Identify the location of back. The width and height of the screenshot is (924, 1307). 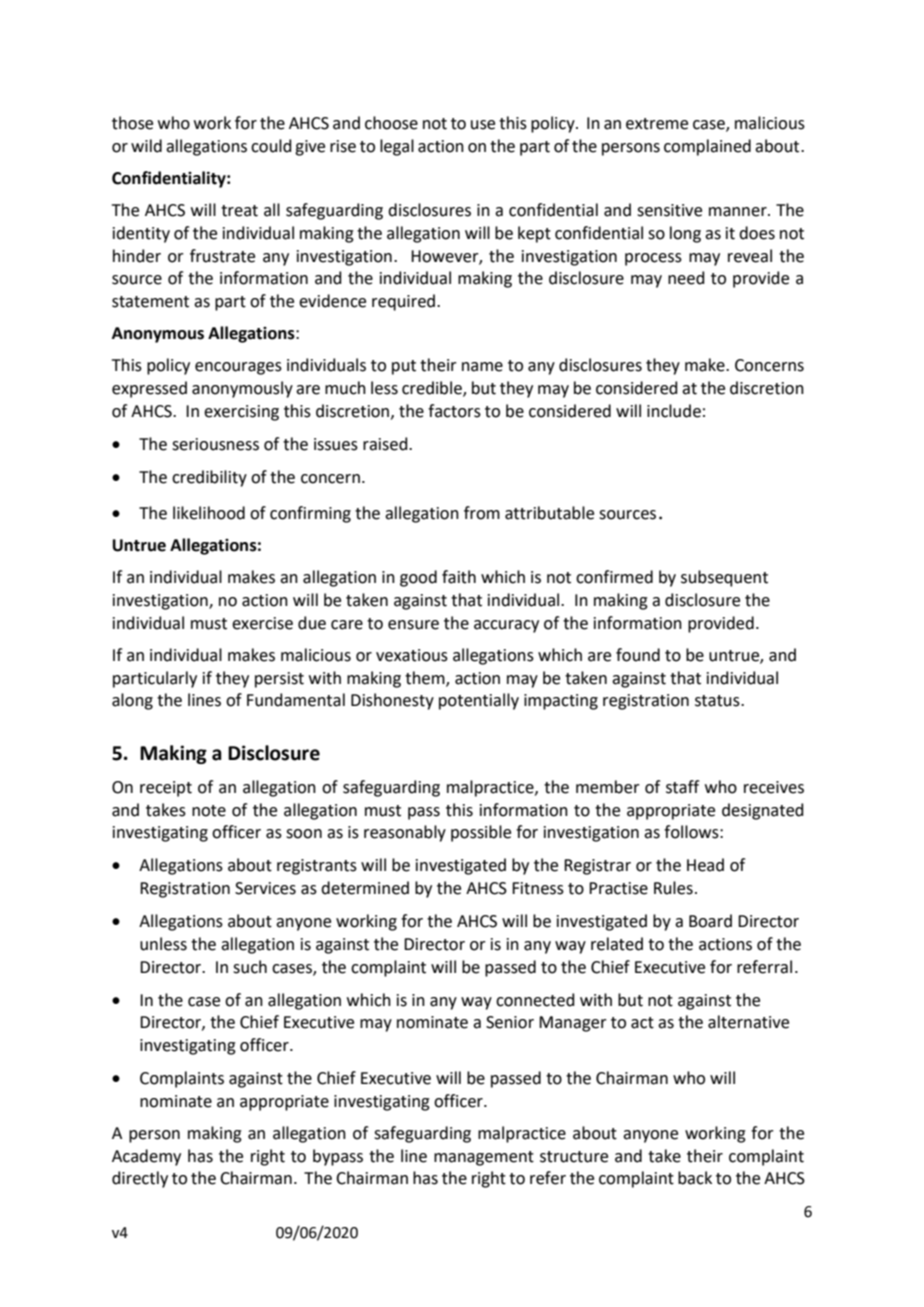
(695, 1178).
